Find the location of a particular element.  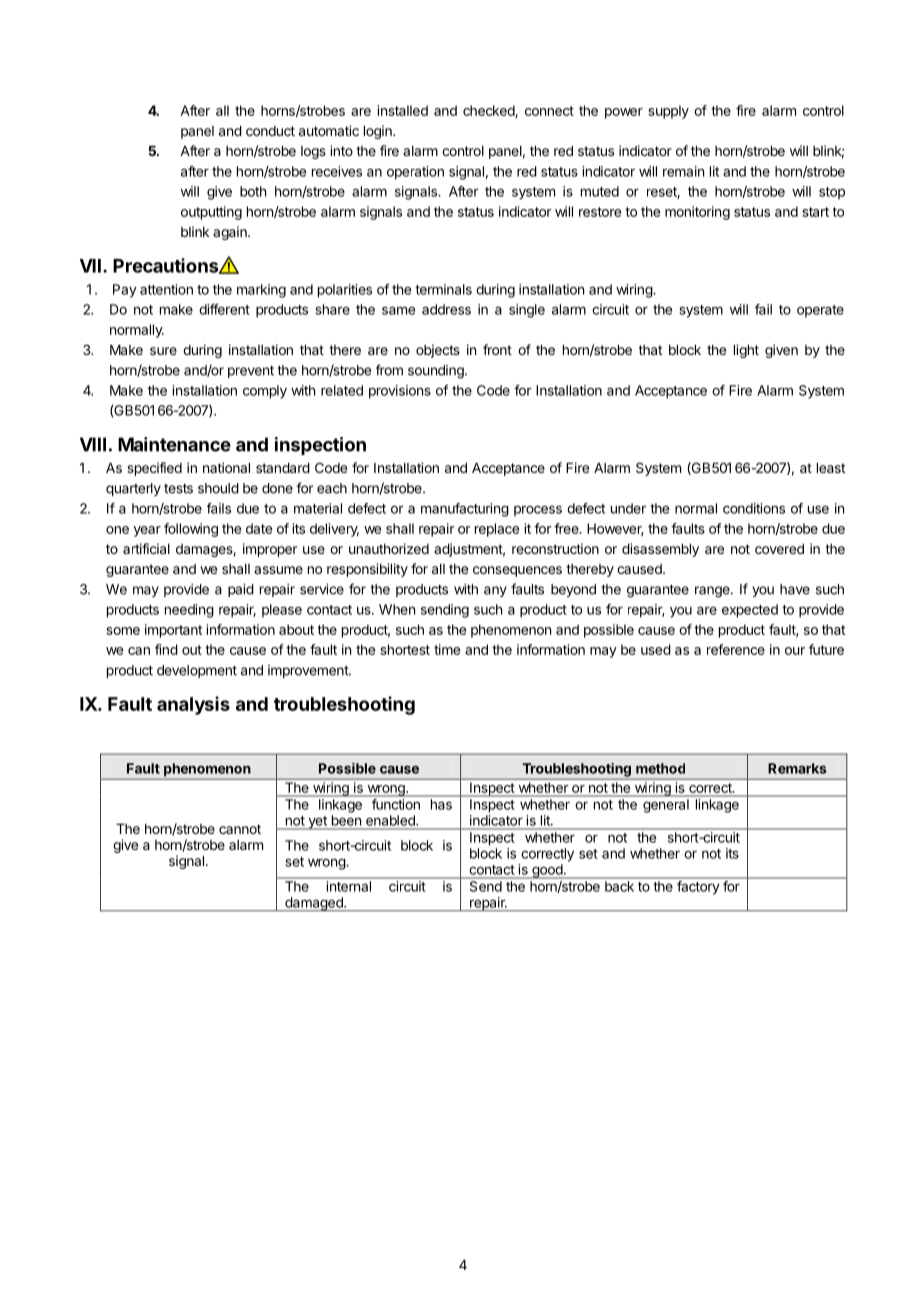

checked is located at coordinates (489, 111).
